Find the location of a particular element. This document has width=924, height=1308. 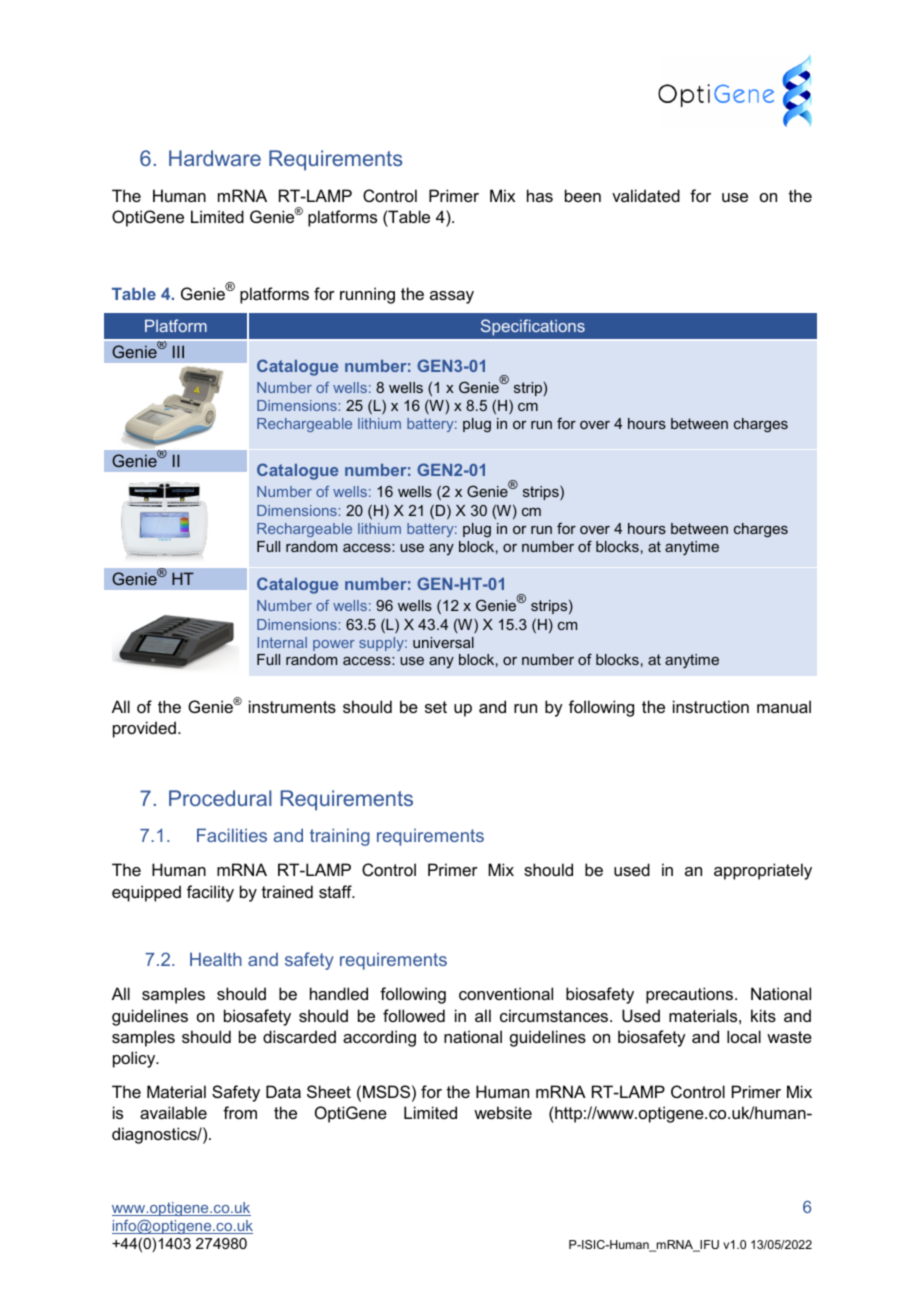

appropriately is located at coordinates (763, 871).
